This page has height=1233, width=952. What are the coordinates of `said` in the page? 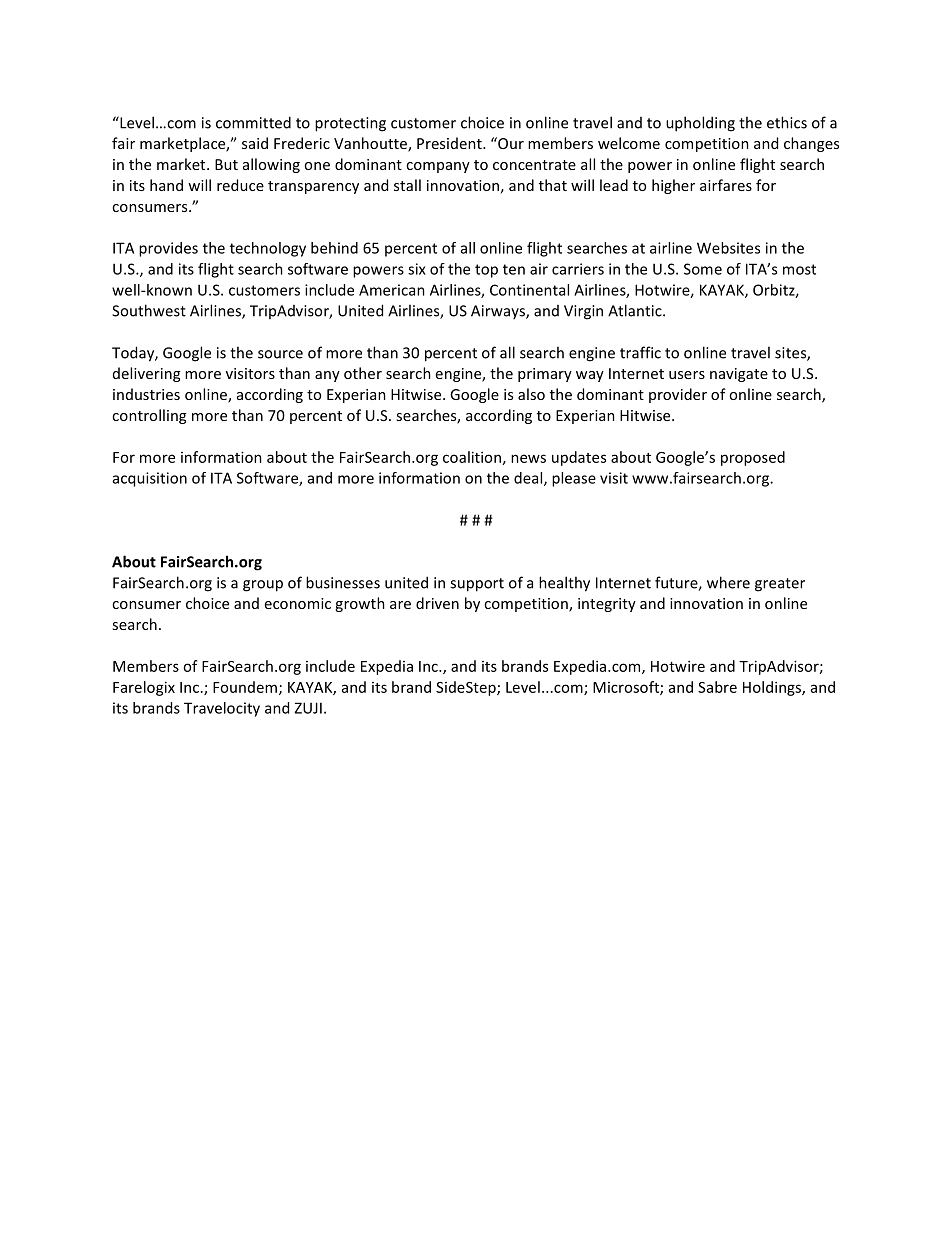 It's located at (255, 143).
